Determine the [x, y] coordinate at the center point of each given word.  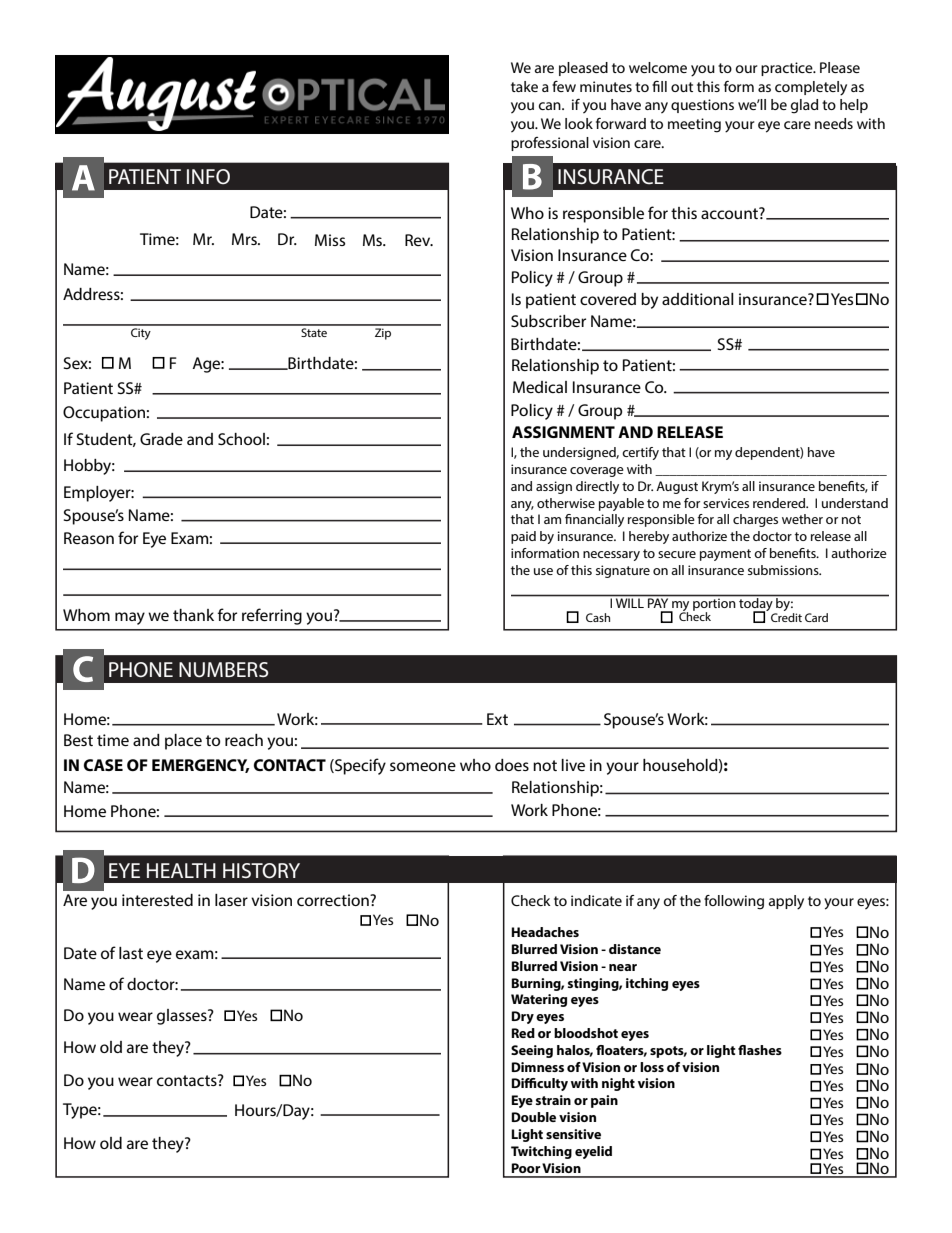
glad [804, 106]
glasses [183, 1017]
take [524, 86]
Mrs [245, 239]
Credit [786, 617]
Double [533, 1117]
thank [193, 615]
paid [523, 537]
